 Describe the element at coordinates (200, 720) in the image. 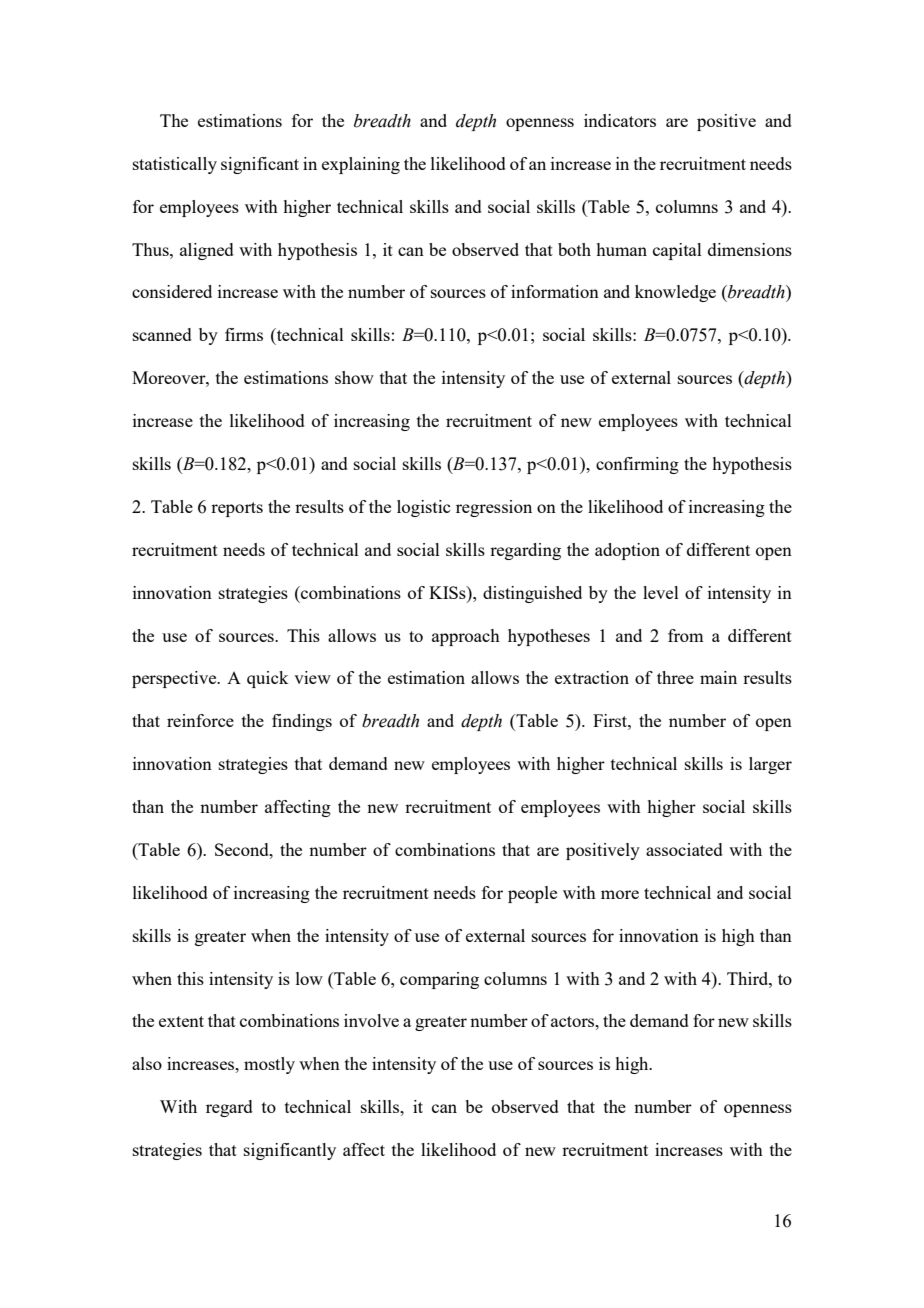

I see `reinforce` at that location.
